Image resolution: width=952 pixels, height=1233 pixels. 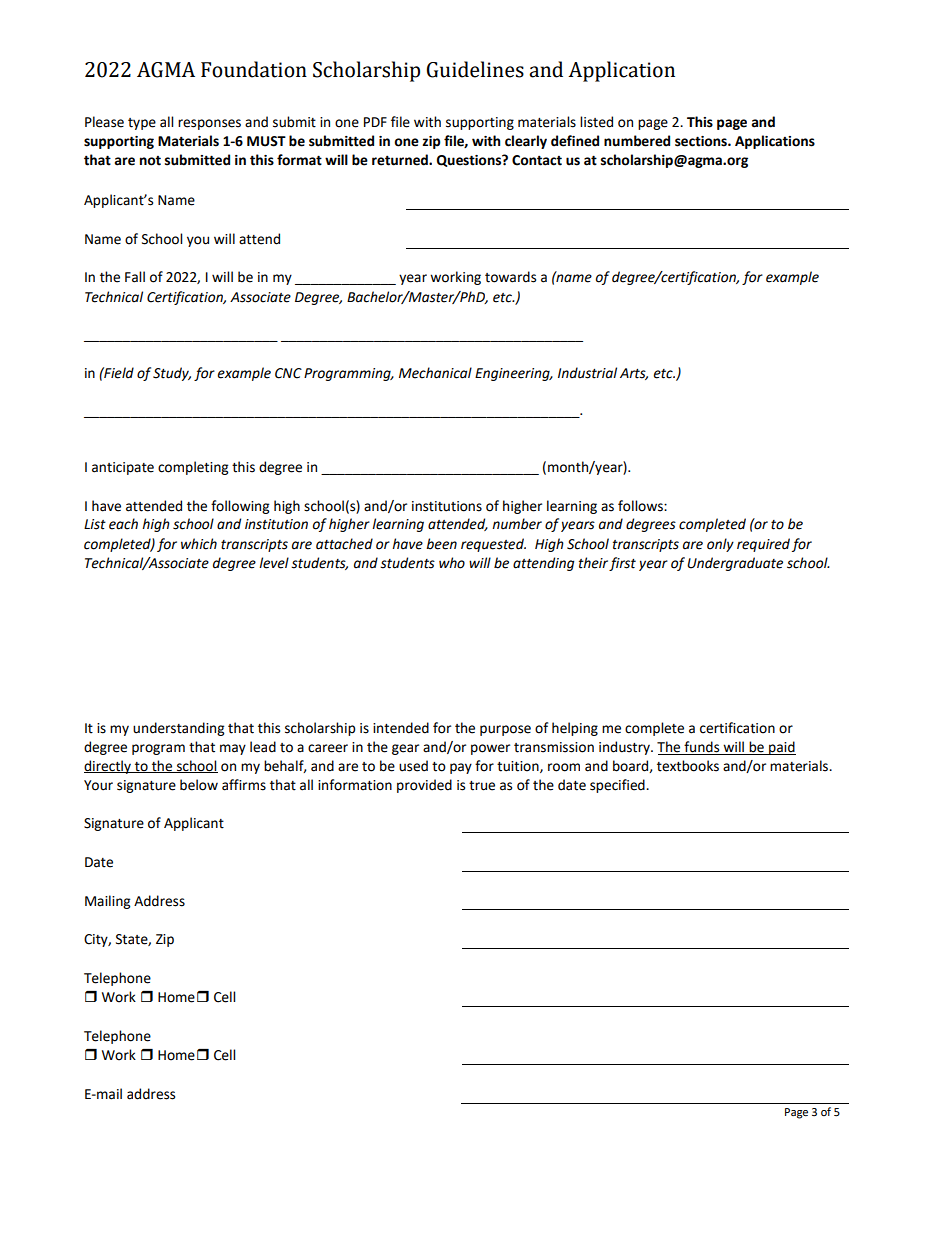 What do you see at coordinates (209, 124) in the screenshot?
I see `responses` at bounding box center [209, 124].
